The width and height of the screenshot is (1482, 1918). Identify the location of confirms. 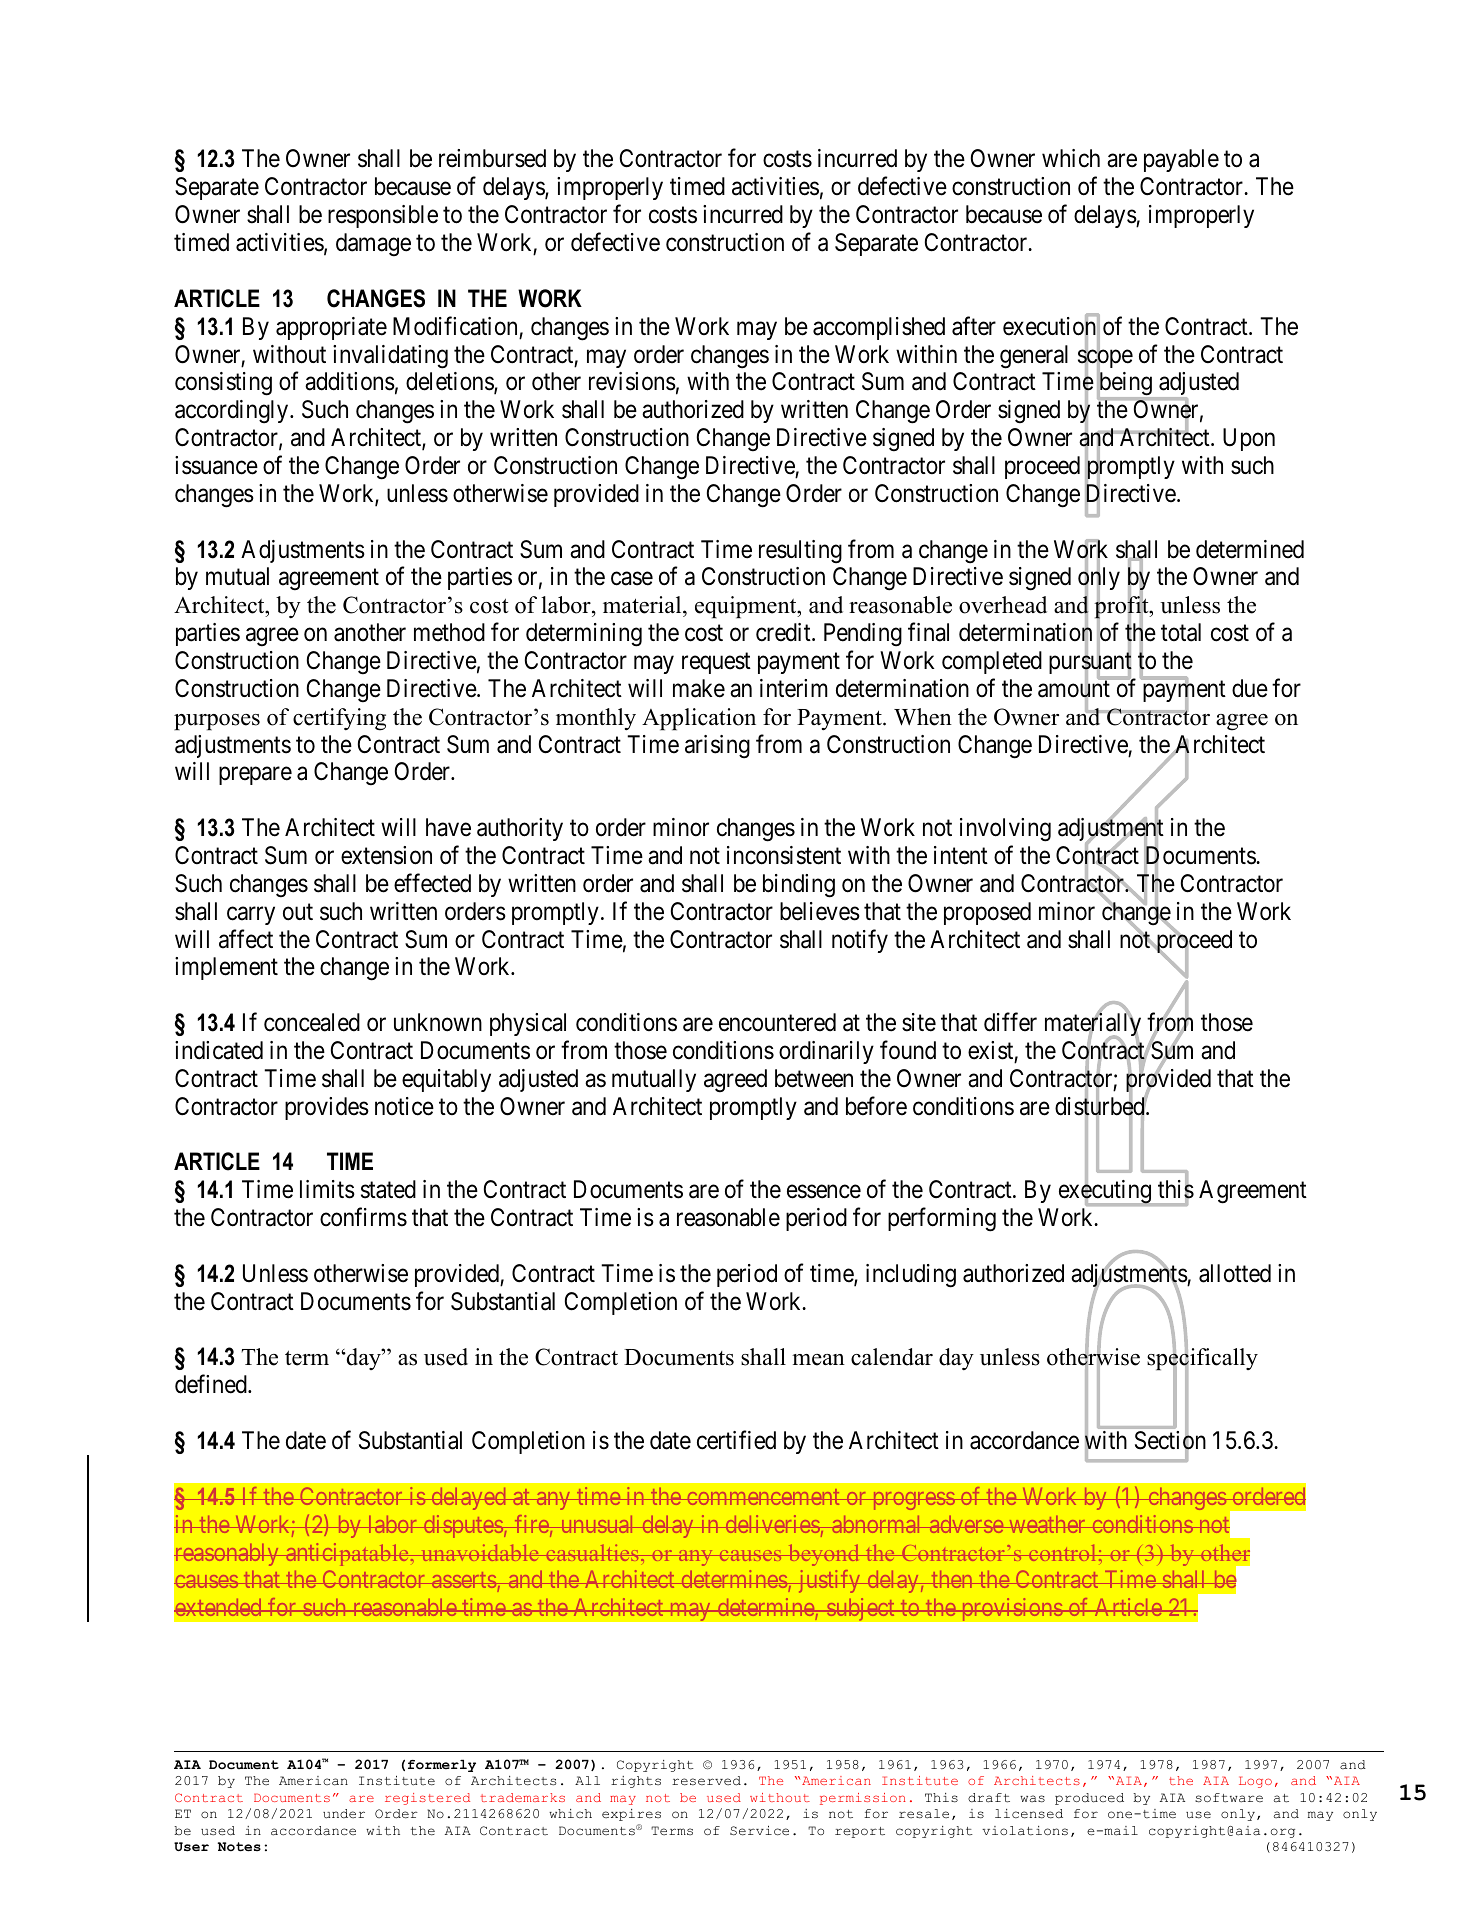
(363, 1217).
